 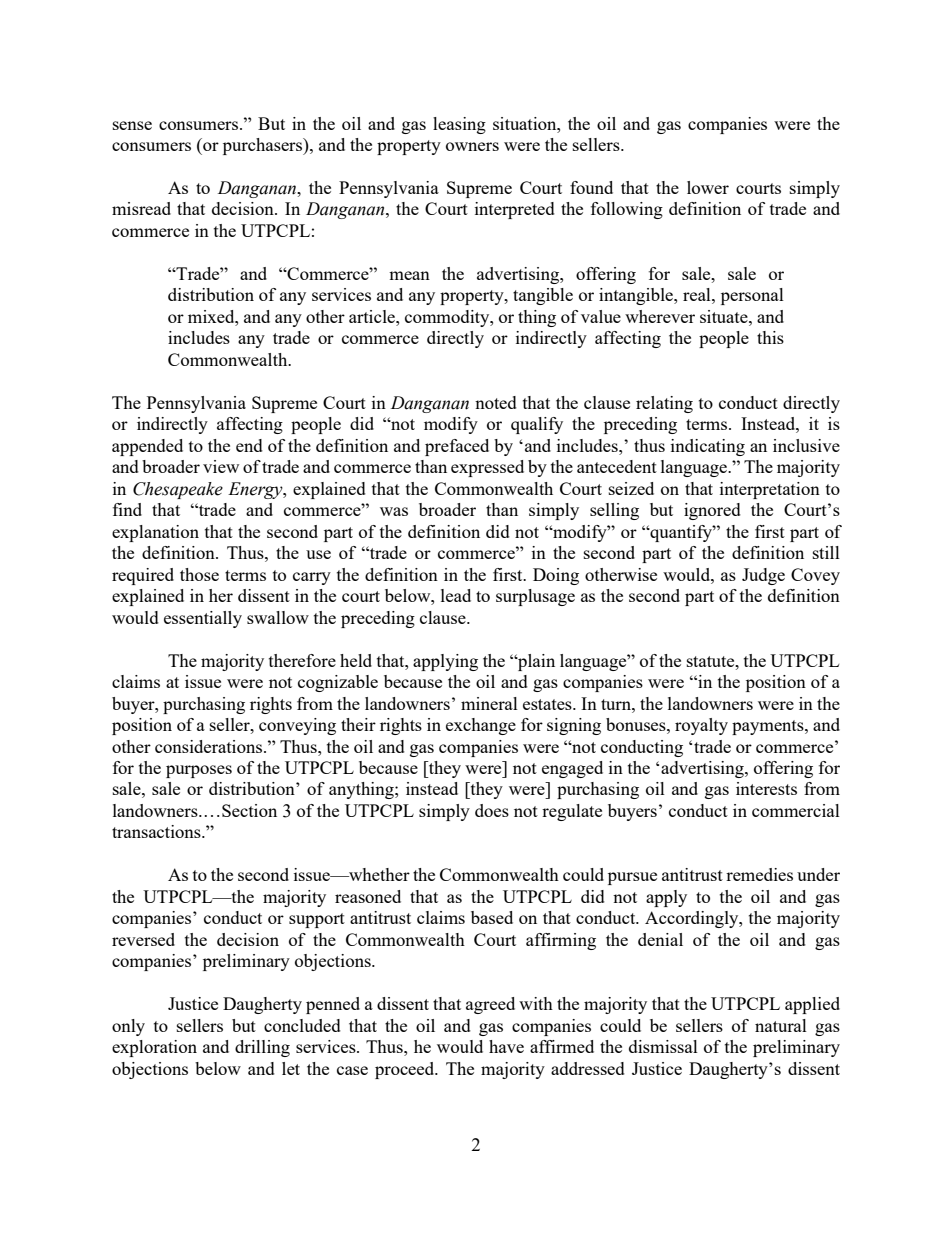 I want to click on have, so click(x=506, y=1046).
